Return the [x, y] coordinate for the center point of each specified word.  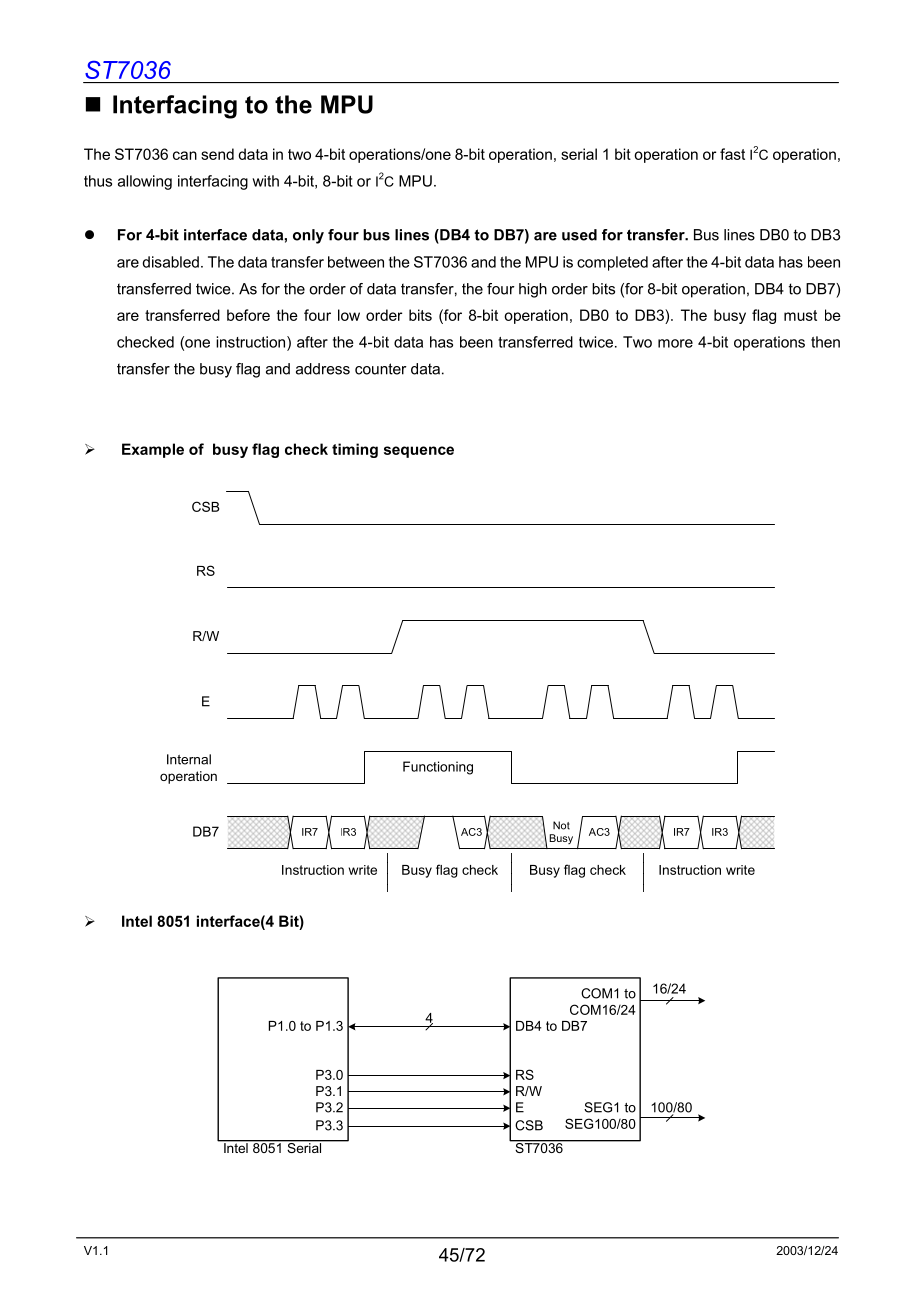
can [185, 155]
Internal [189, 759]
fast [732, 154]
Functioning [438, 768]
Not [561, 825]
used [579, 235]
